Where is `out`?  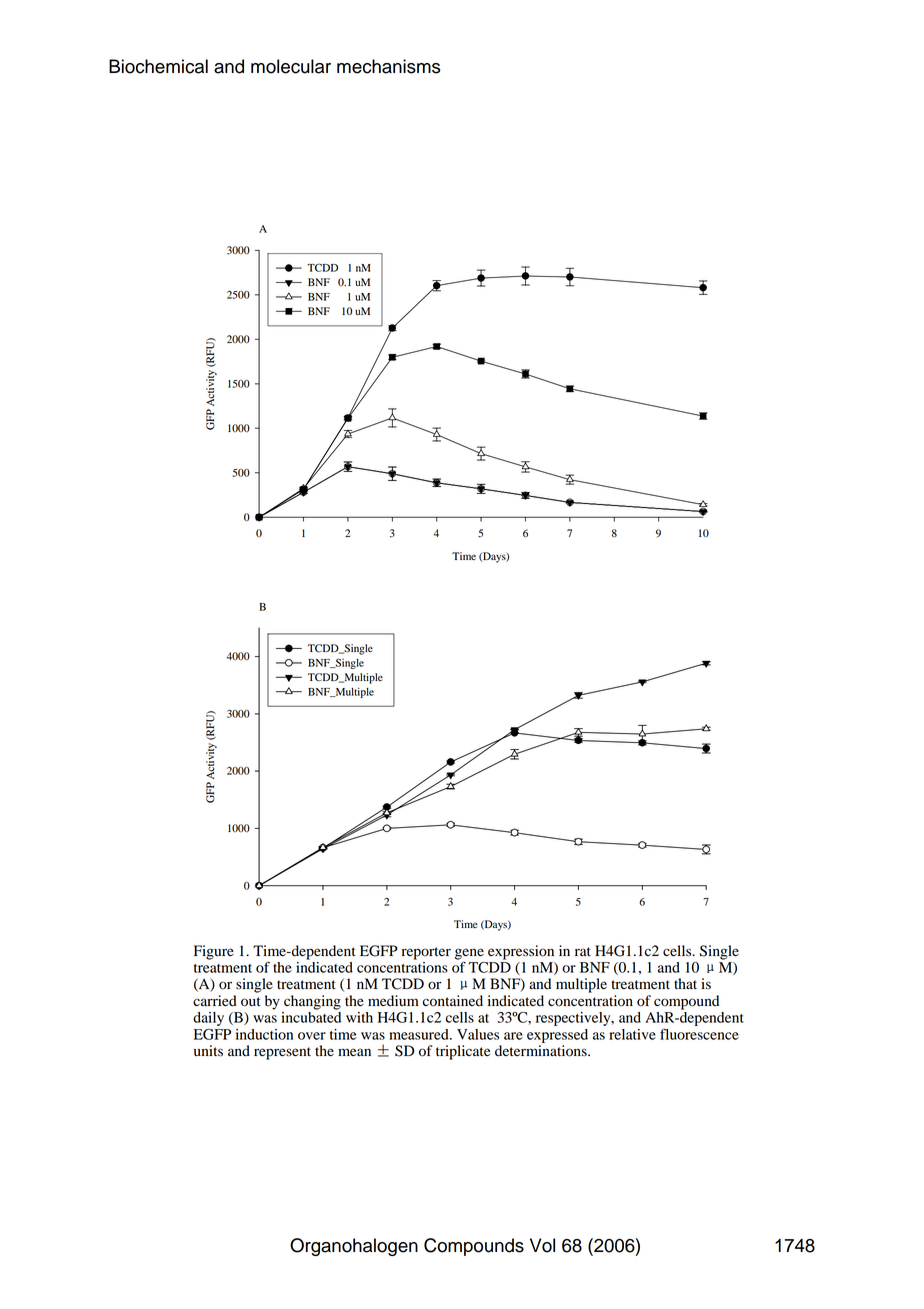
out is located at coordinates (251, 1002).
